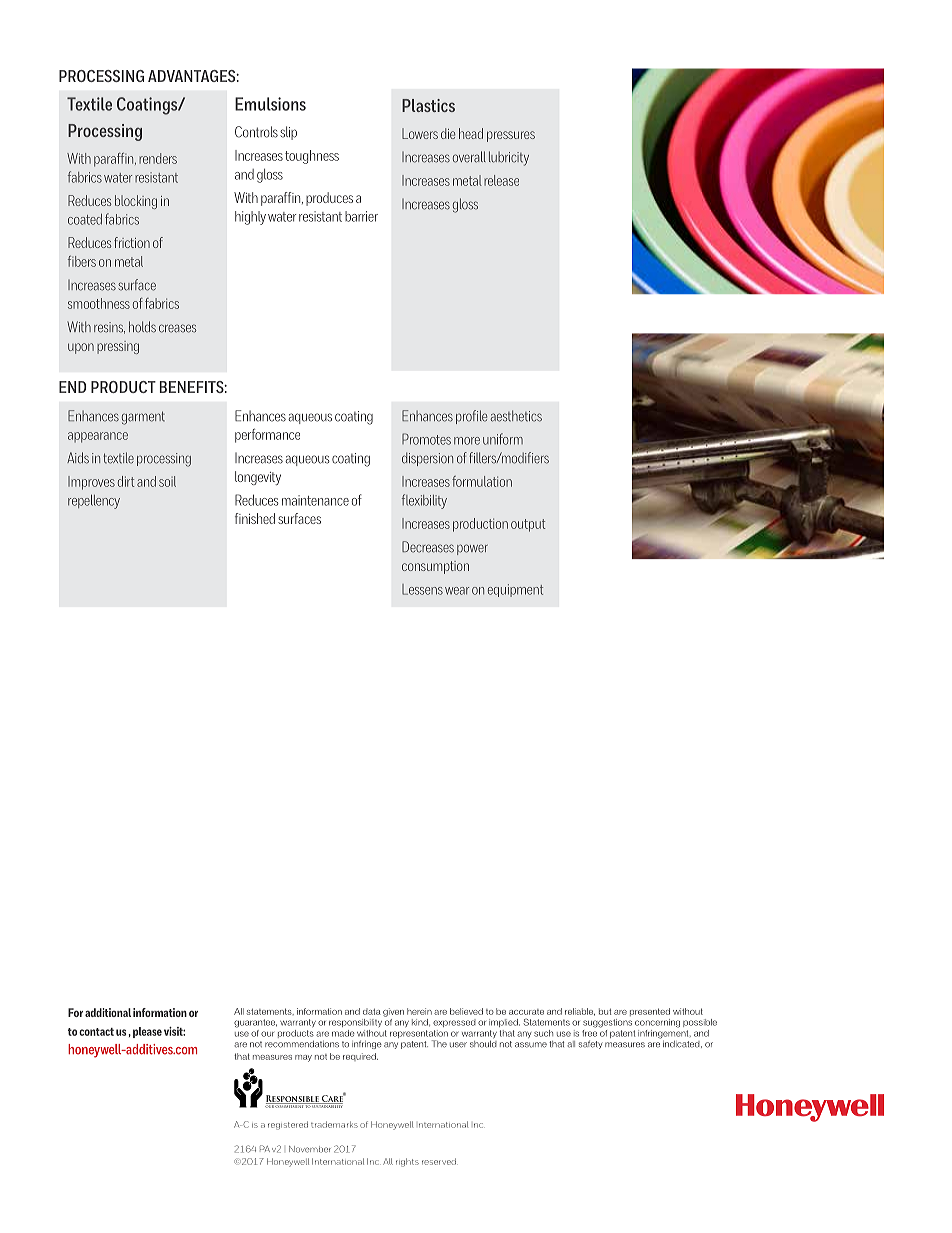 The height and width of the screenshot is (1233, 952). Describe the element at coordinates (147, 1032) in the screenshot. I see `please` at that location.
